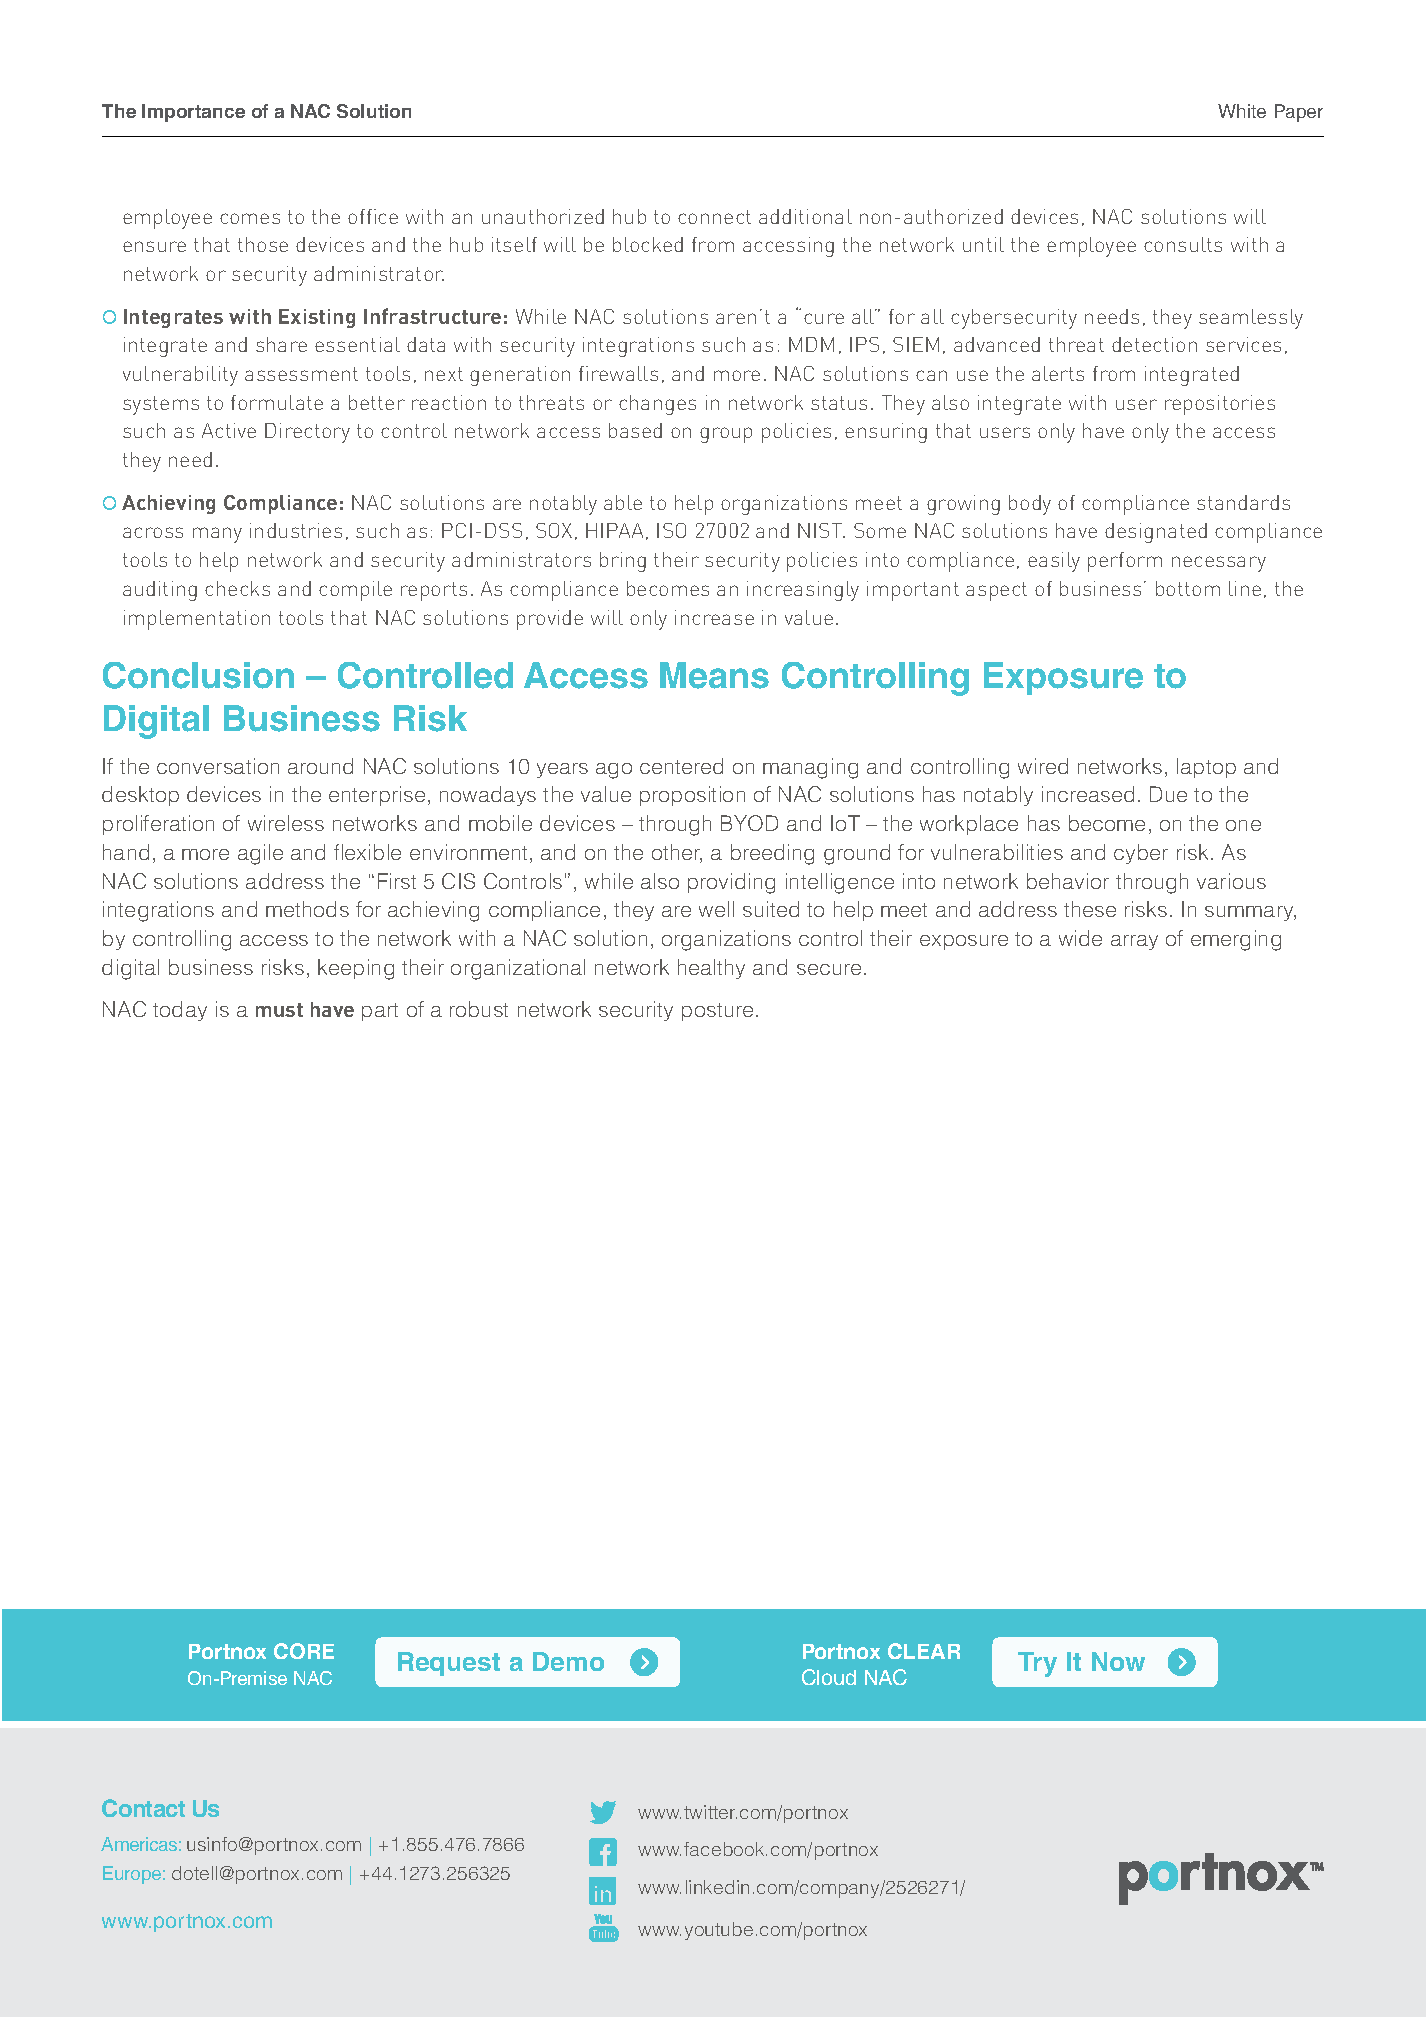 The height and width of the image is (2017, 1426). Describe the element at coordinates (829, 1677) in the image. I see `Cloud` at that location.
